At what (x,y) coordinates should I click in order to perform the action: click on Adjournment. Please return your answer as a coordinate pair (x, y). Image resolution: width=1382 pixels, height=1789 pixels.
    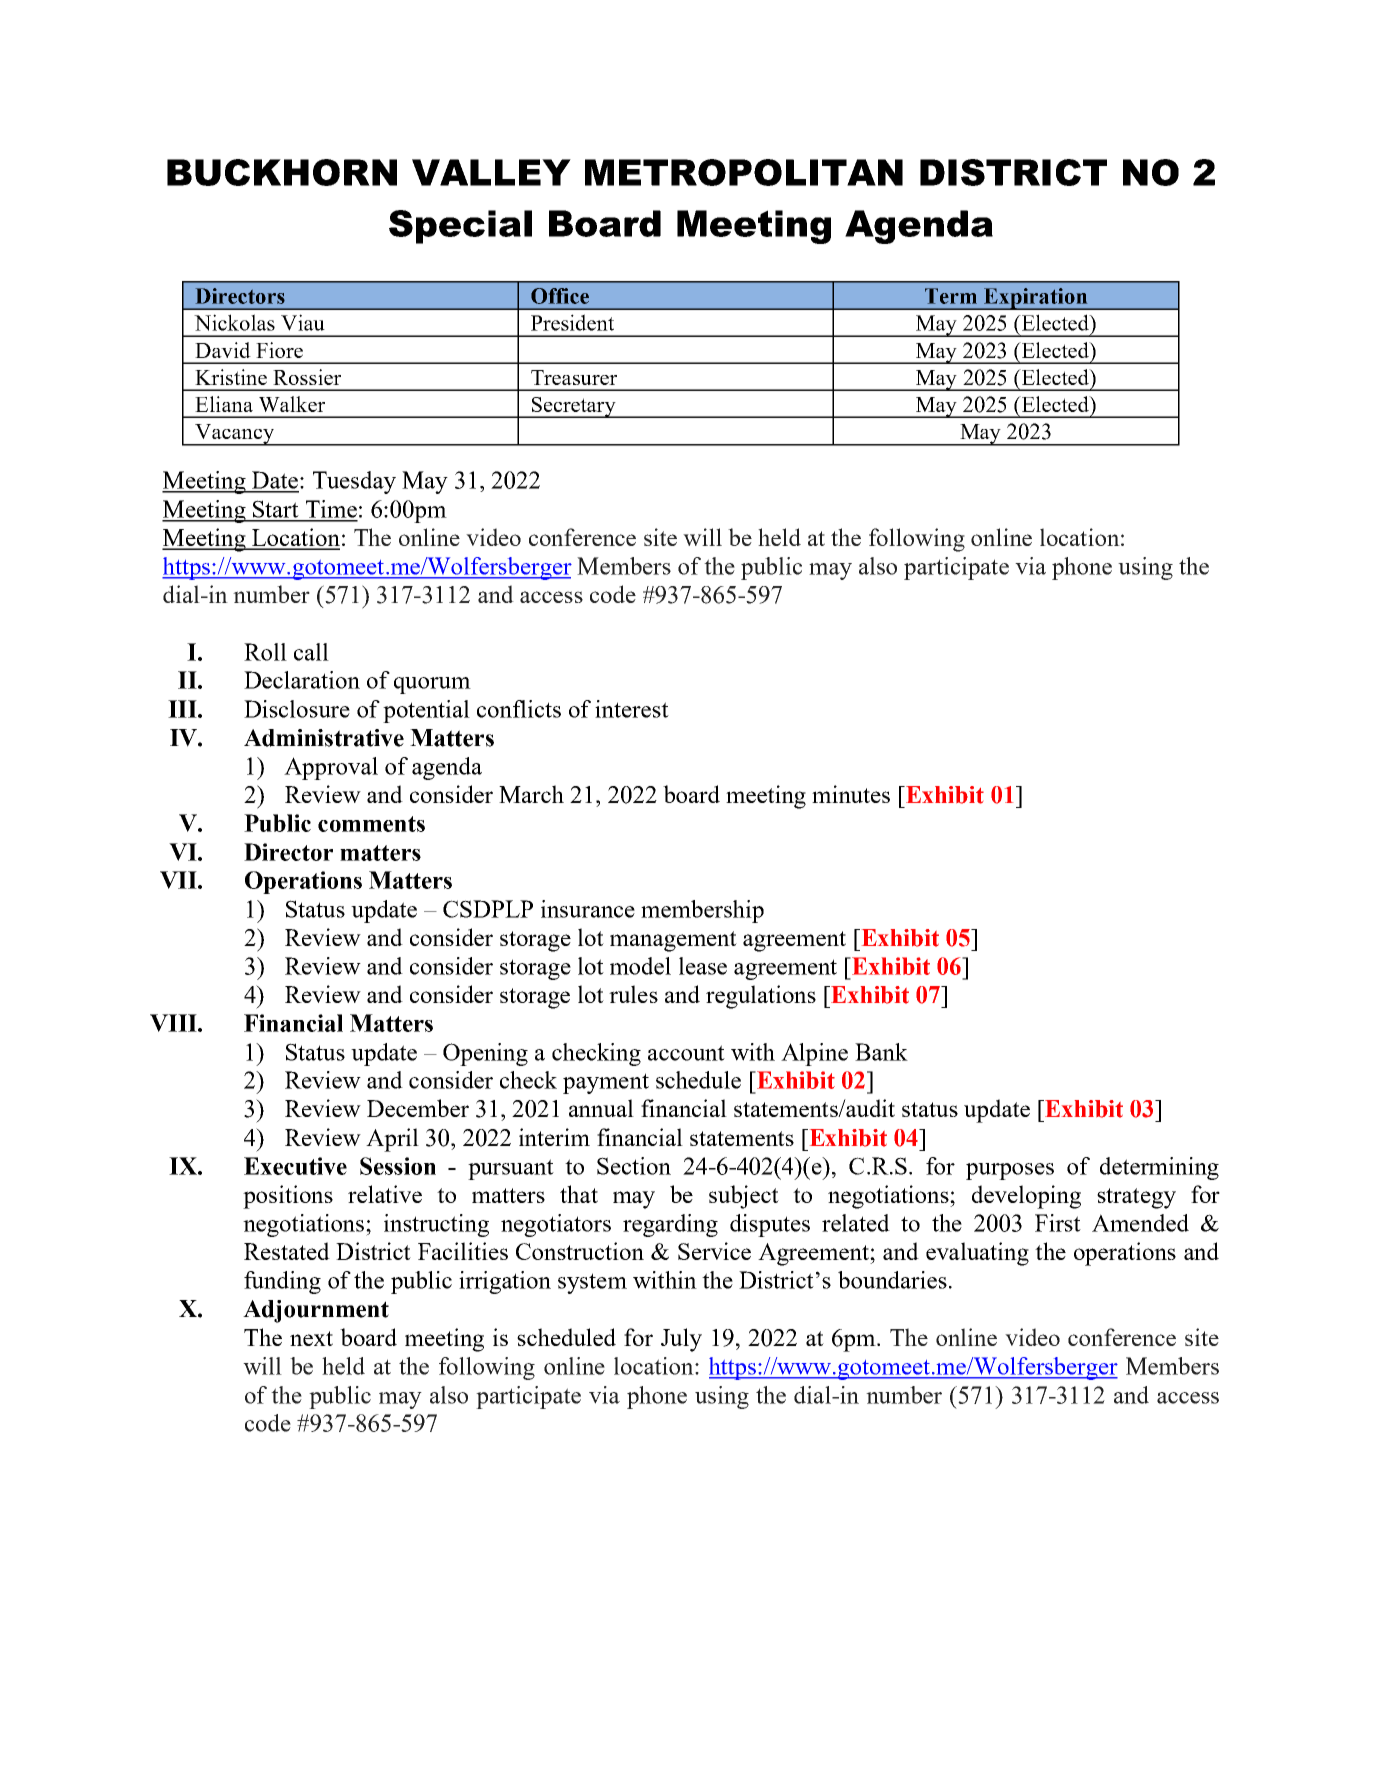
    Looking at the image, I should click on (316, 1311).
